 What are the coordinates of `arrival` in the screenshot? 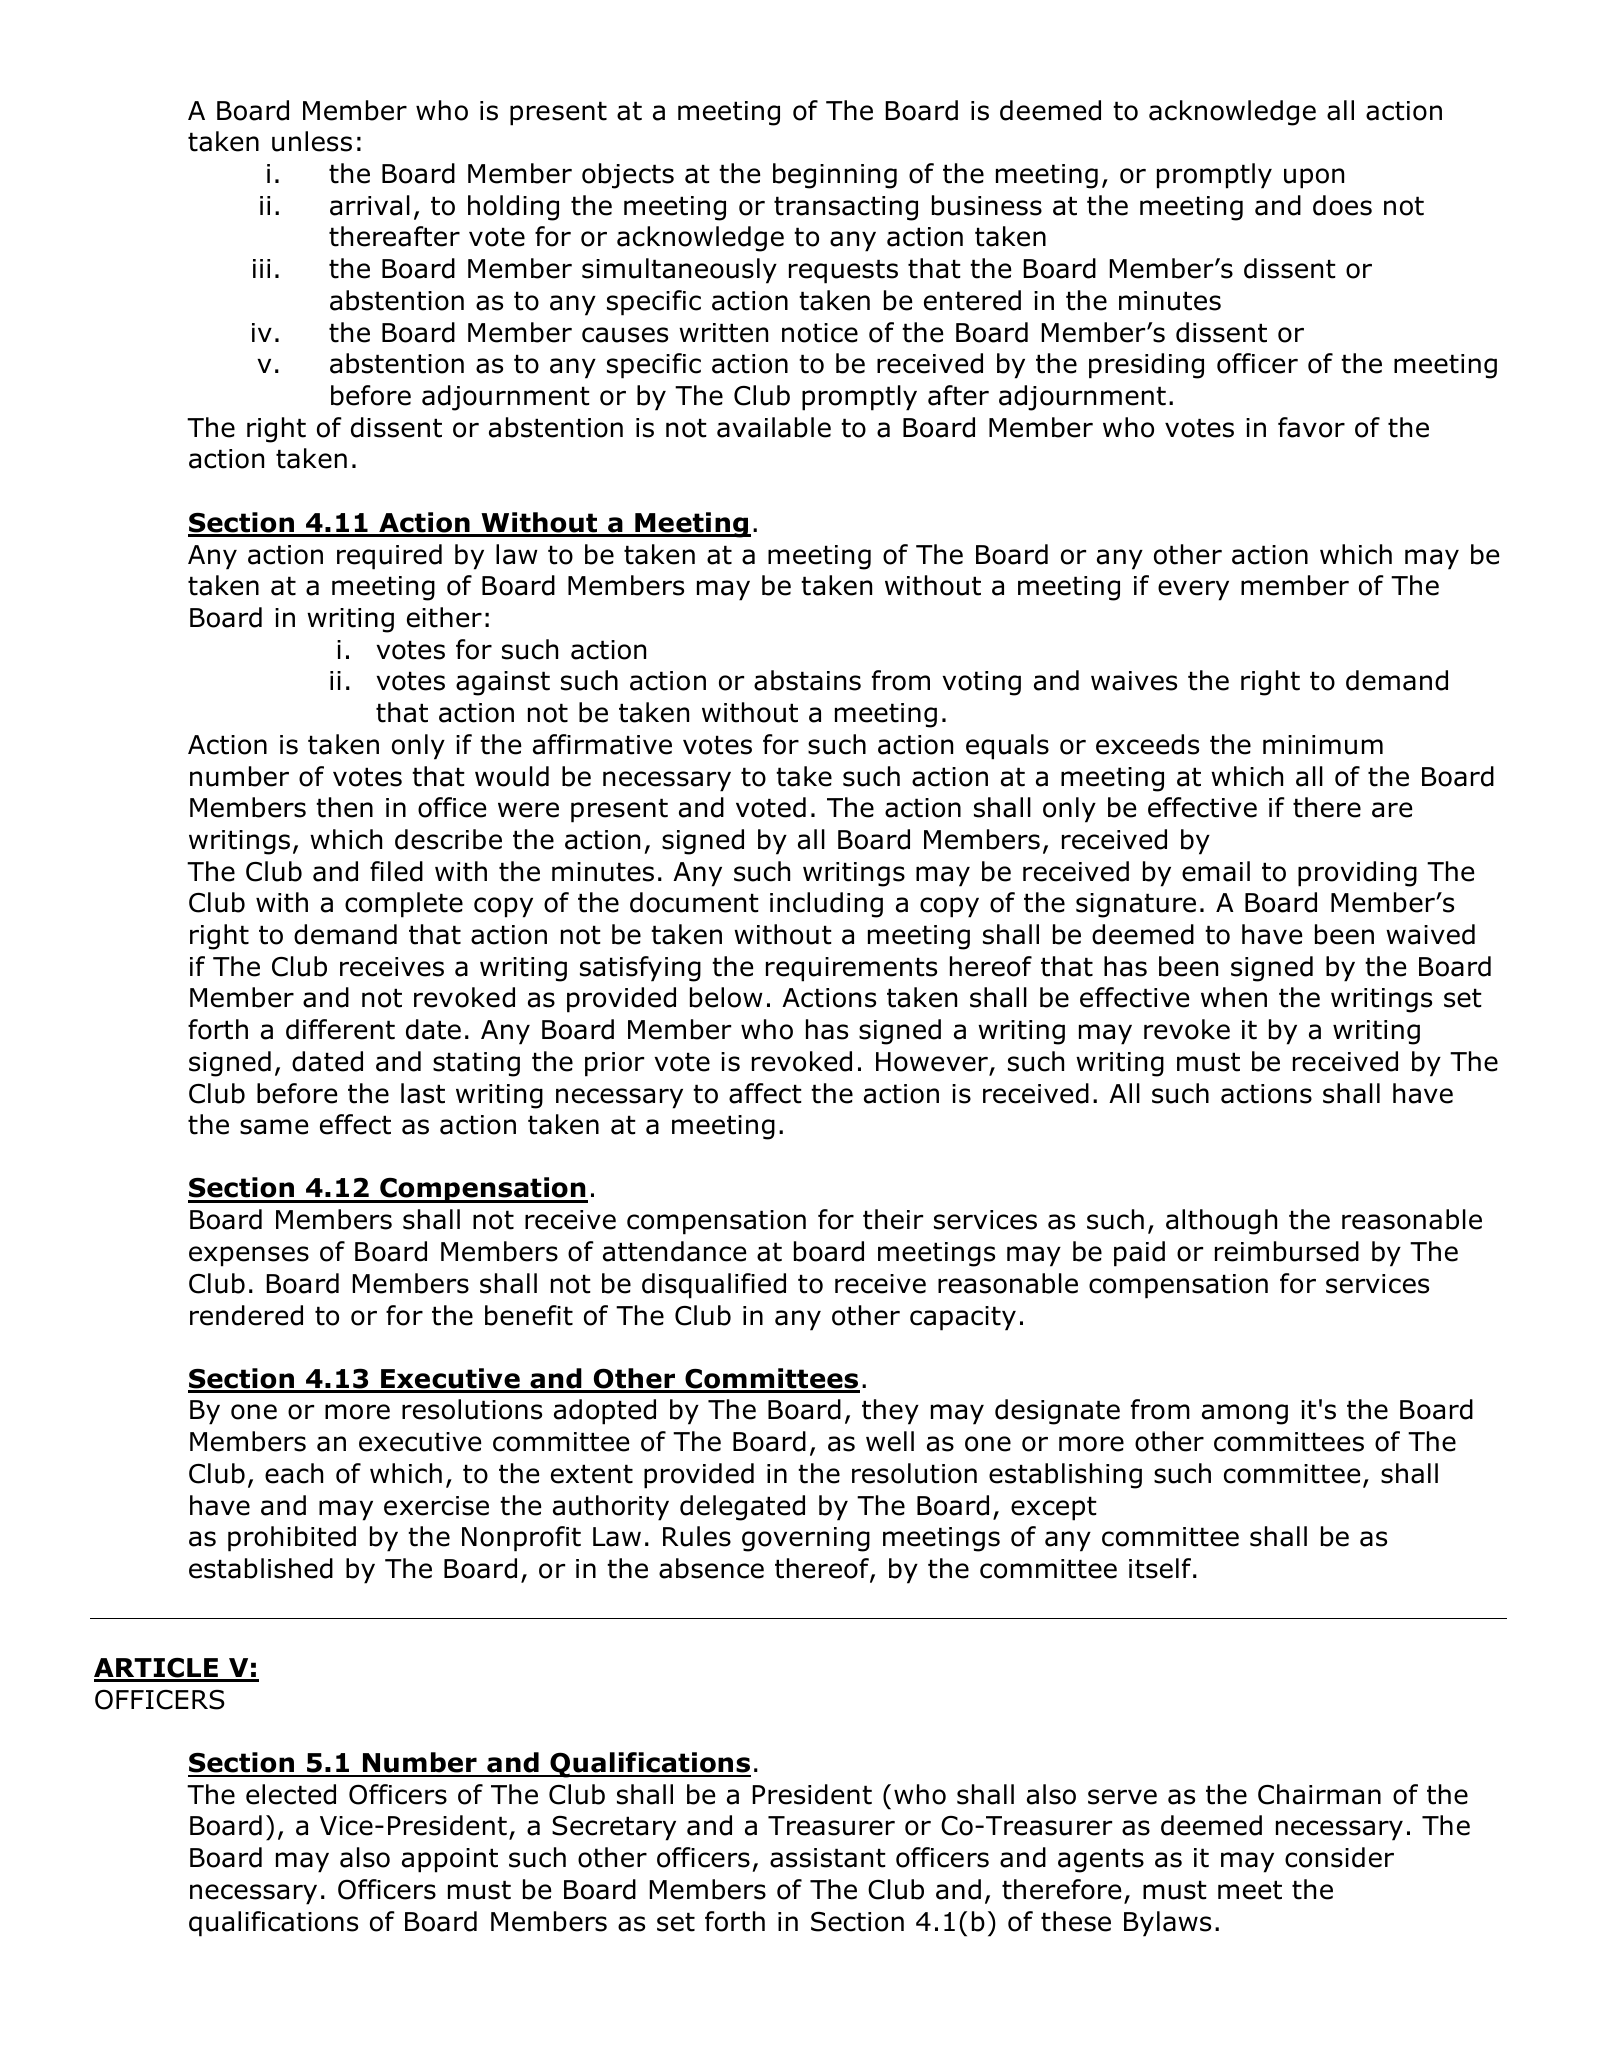 It's located at (370, 205).
